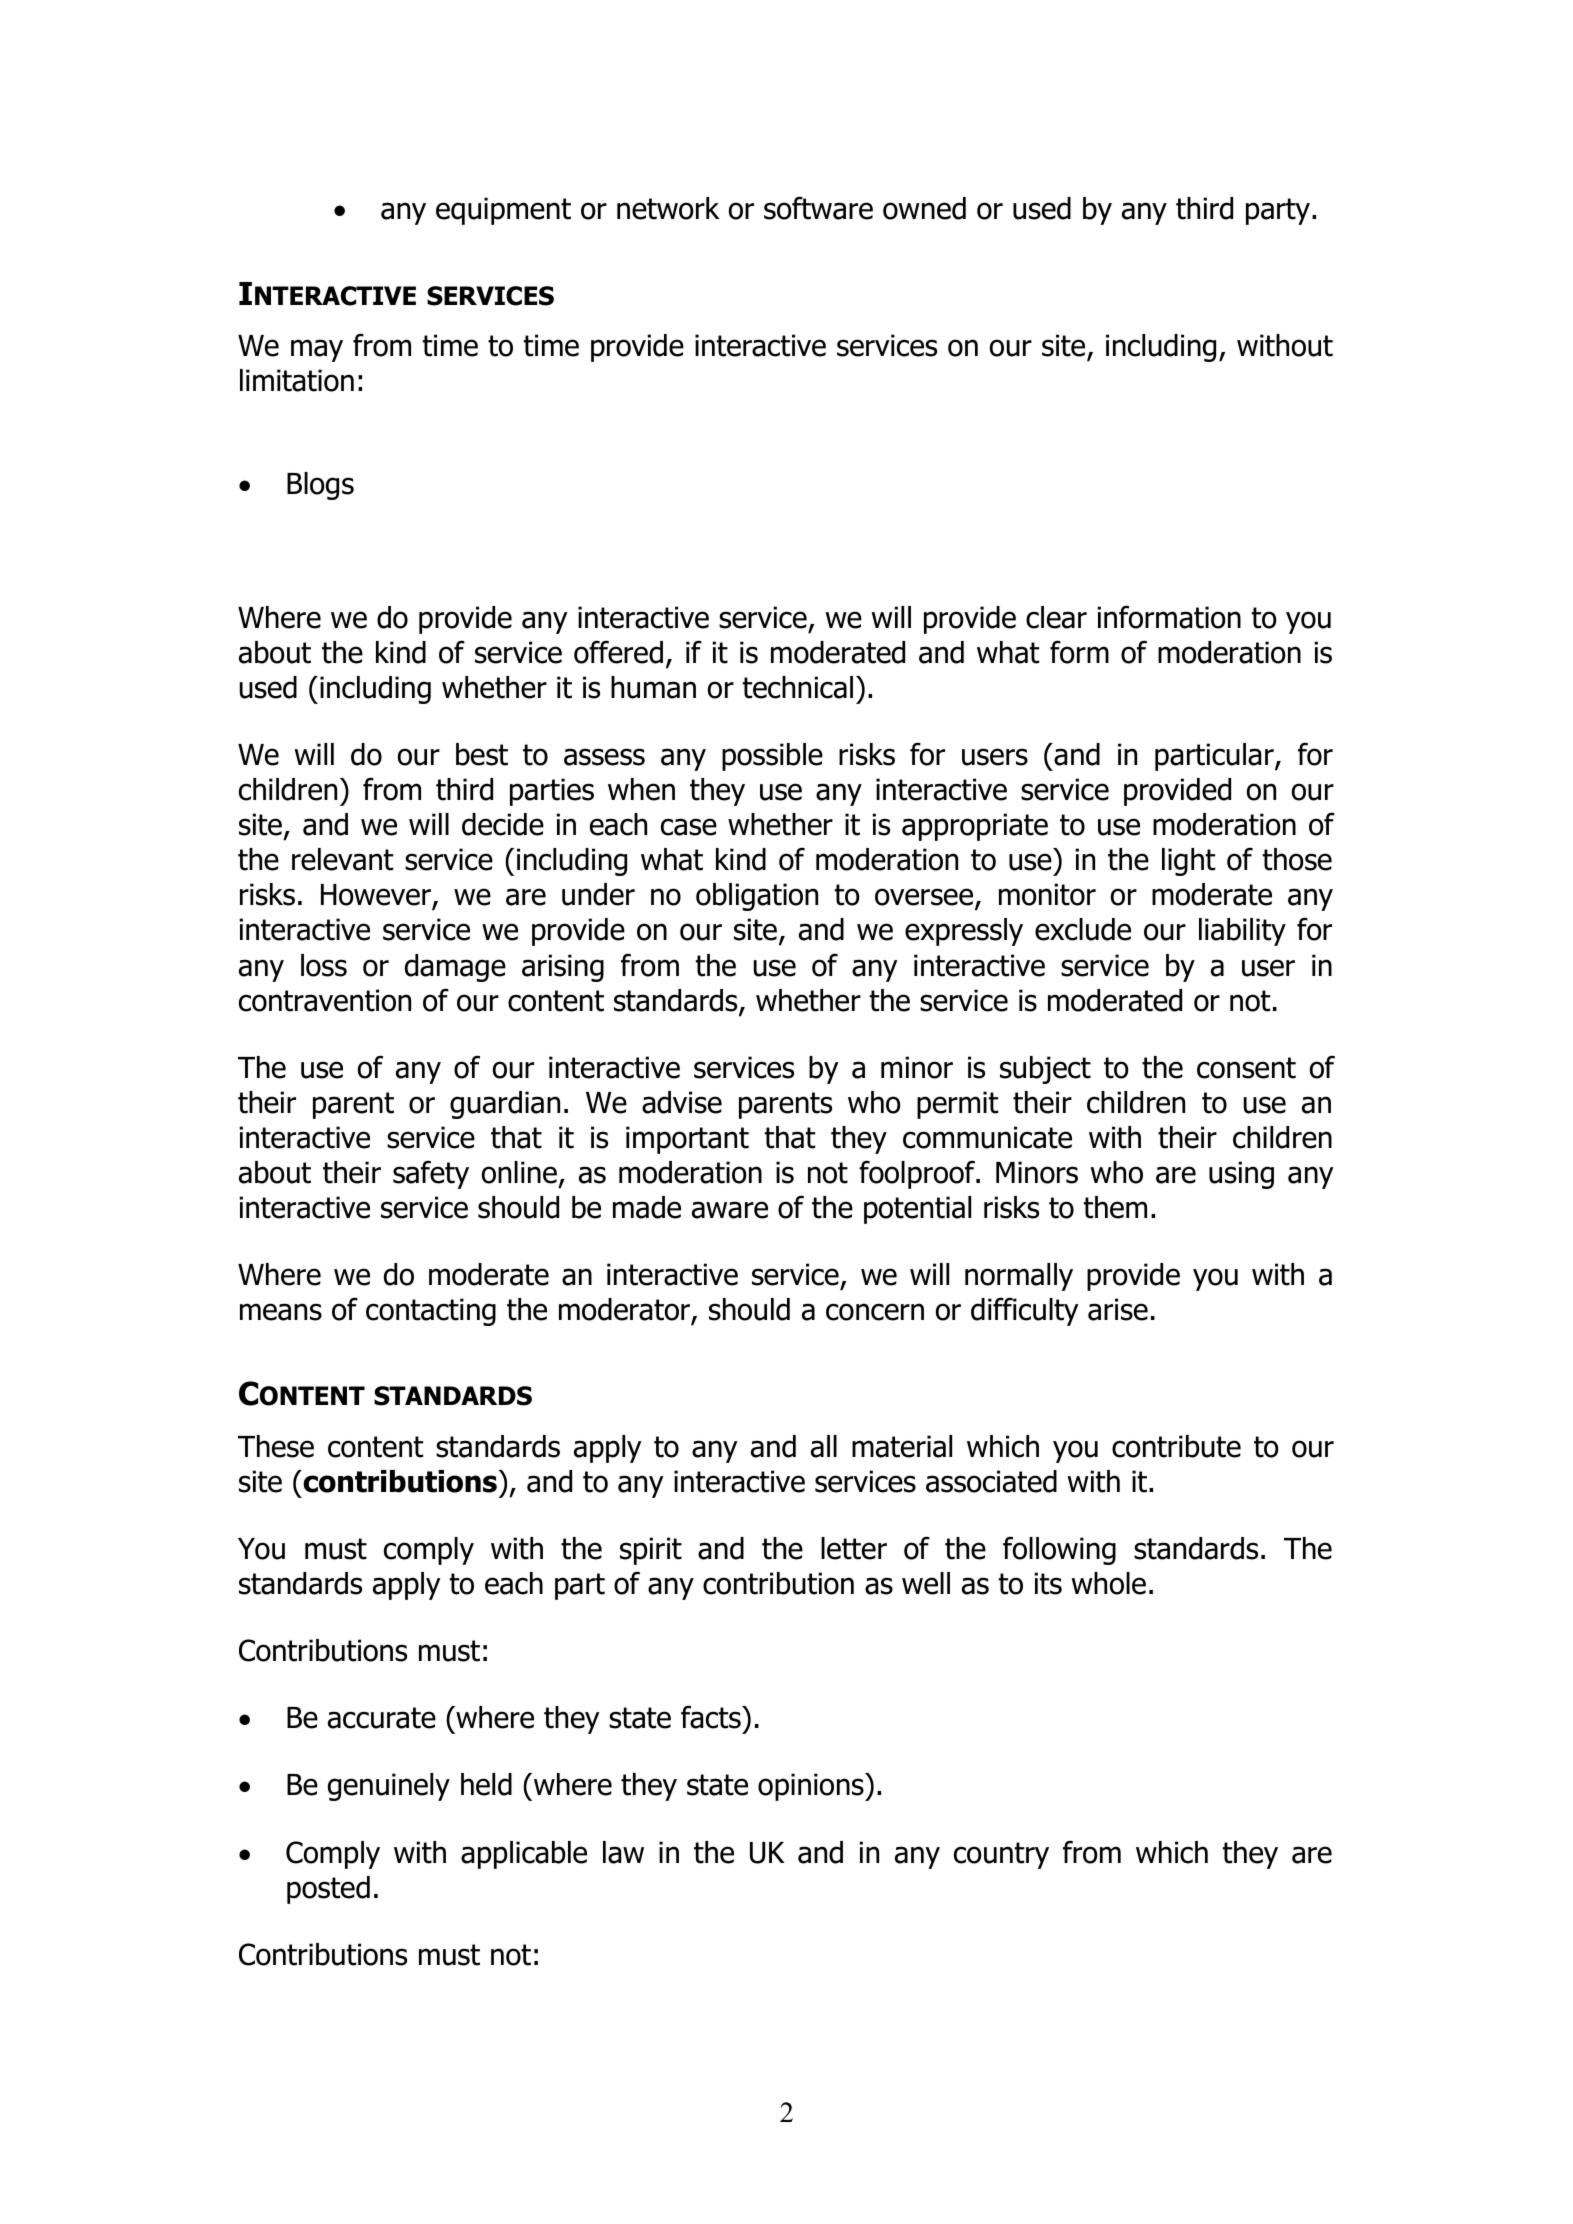 The image size is (1573, 2224). Describe the element at coordinates (818, 208) in the screenshot. I see `software` at that location.
